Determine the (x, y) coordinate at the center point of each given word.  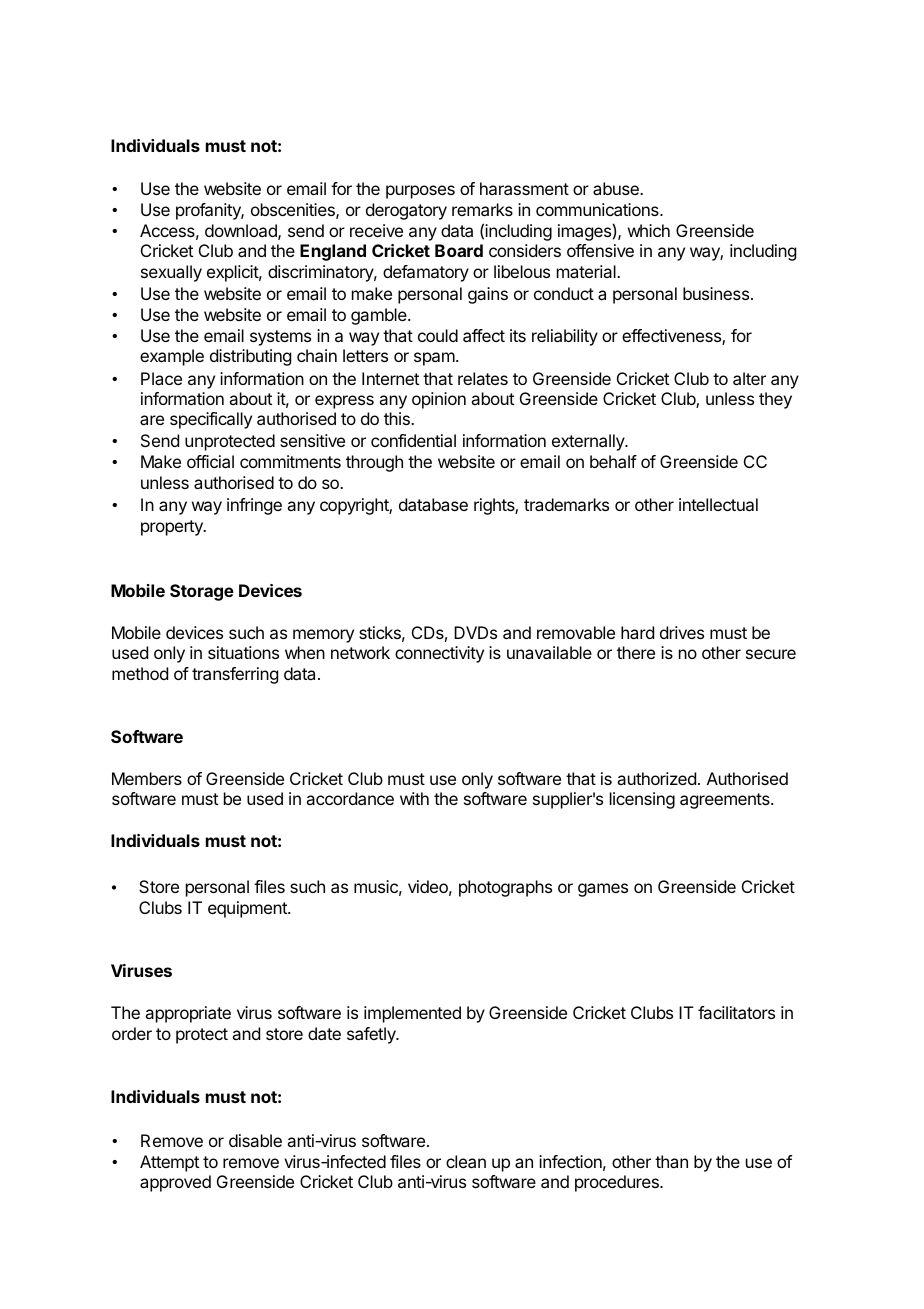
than (671, 1161)
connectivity (439, 654)
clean (466, 1161)
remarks (482, 209)
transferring (235, 675)
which (649, 230)
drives (682, 632)
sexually (171, 273)
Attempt (169, 1163)
